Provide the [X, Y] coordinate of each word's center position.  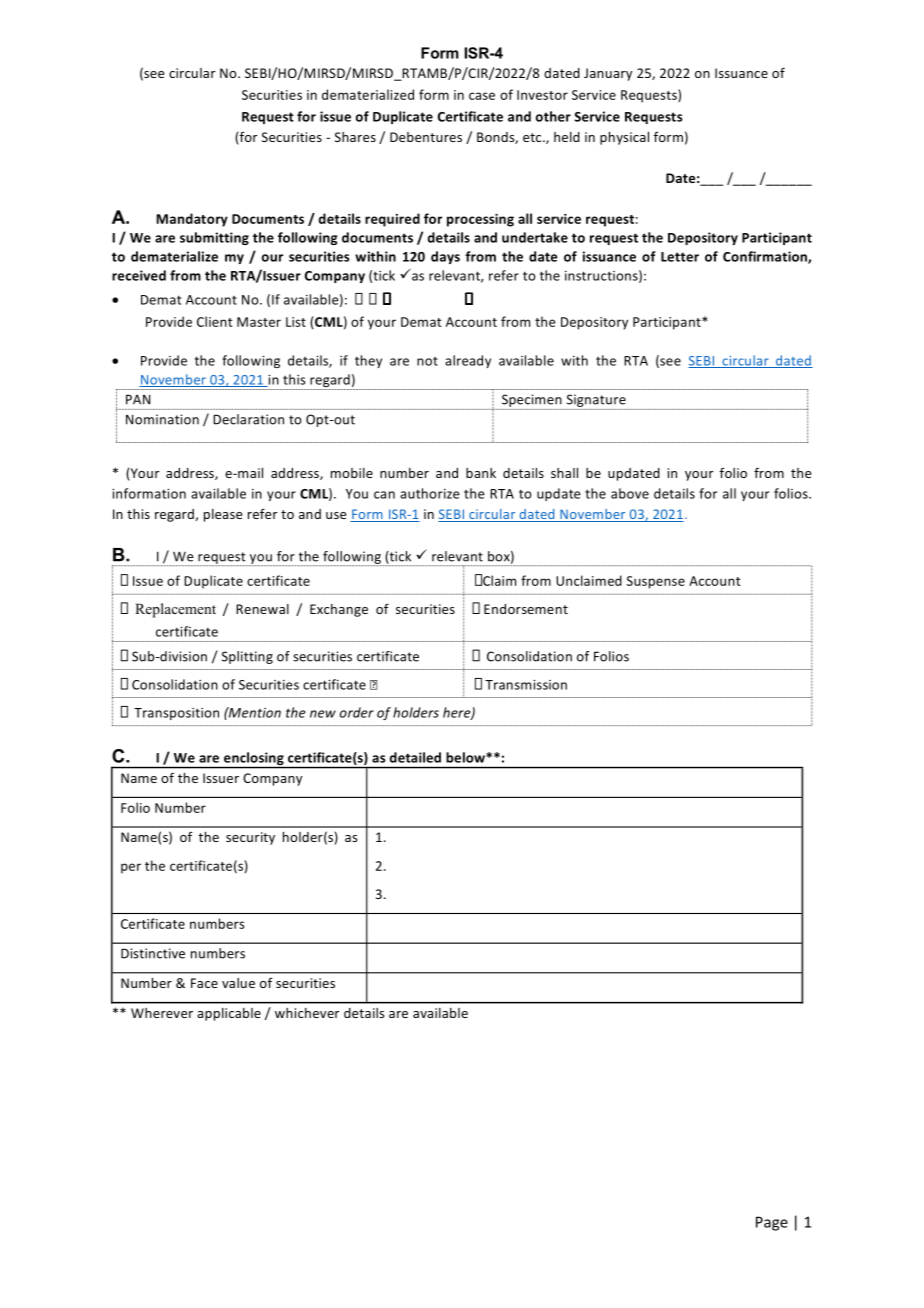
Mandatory [192, 220]
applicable [229, 1014]
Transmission [526, 685]
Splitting [247, 657]
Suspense [655, 582]
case [482, 96]
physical [624, 138]
